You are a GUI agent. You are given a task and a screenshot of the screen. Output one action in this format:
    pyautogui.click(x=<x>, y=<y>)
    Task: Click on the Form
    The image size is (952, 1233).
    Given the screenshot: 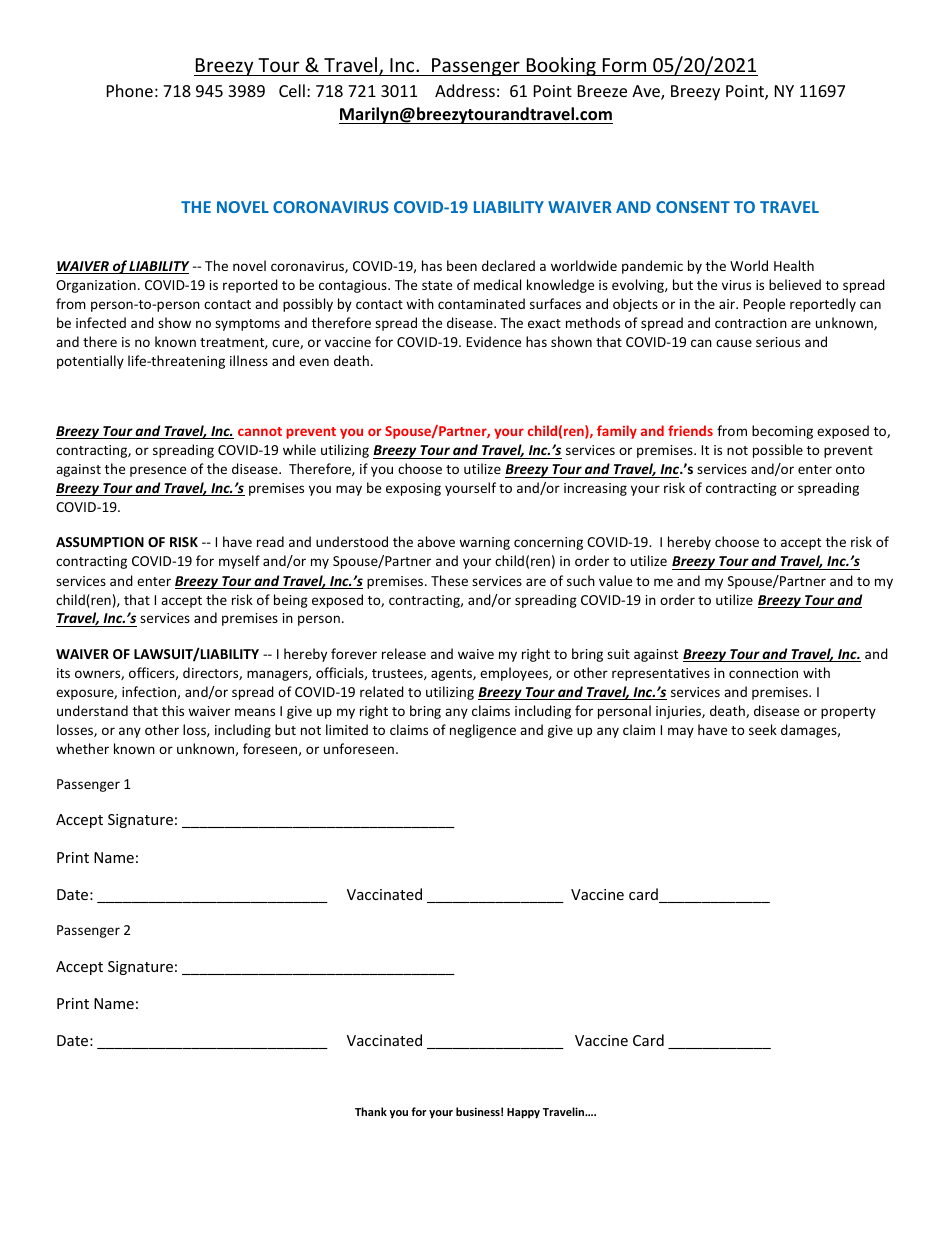 What is the action you would take?
    pyautogui.click(x=624, y=65)
